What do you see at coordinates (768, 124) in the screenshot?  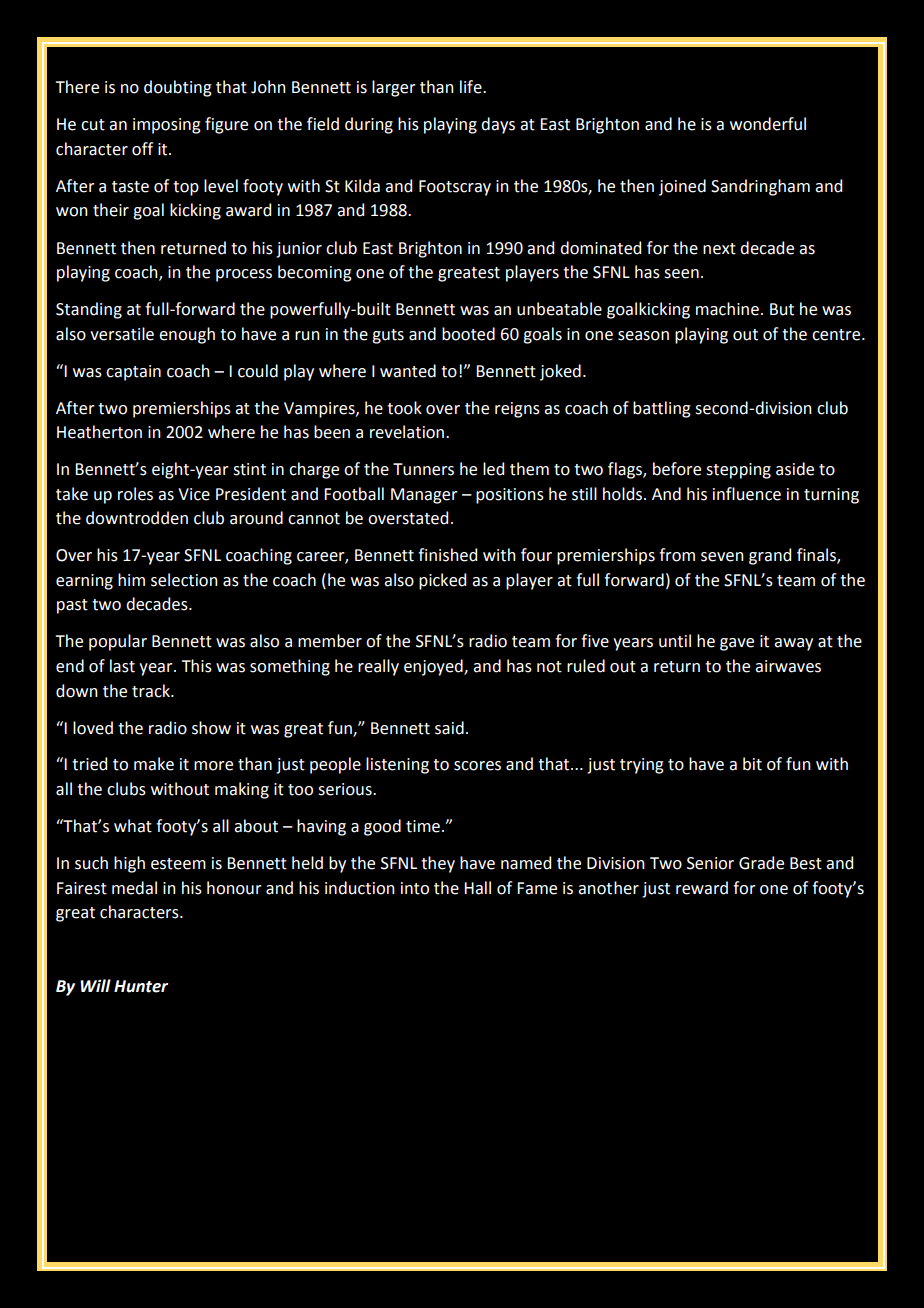 I see `wonderful` at bounding box center [768, 124].
